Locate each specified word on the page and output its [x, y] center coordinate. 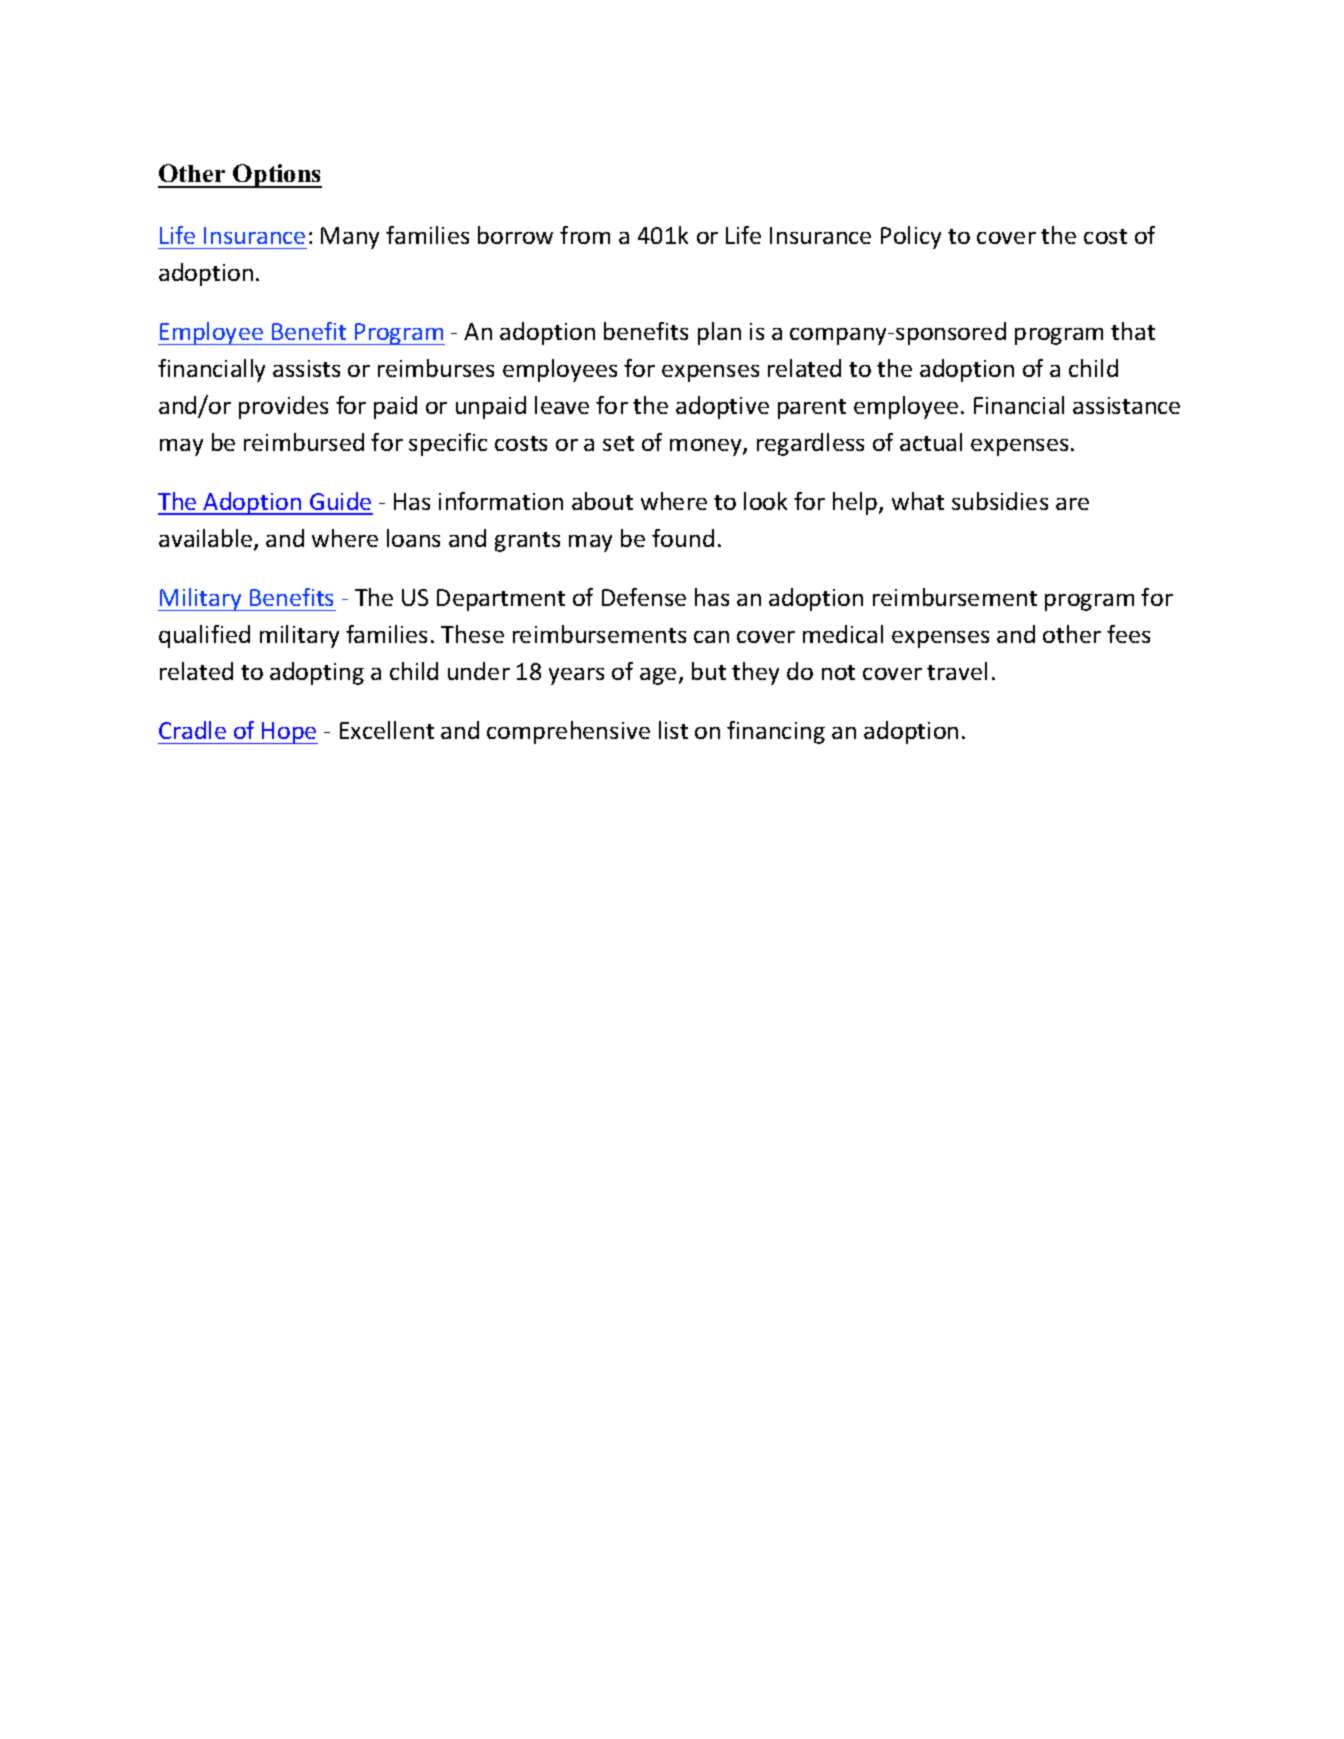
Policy [911, 237]
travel [957, 671]
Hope [289, 733]
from [585, 235]
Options [276, 176]
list [673, 730]
